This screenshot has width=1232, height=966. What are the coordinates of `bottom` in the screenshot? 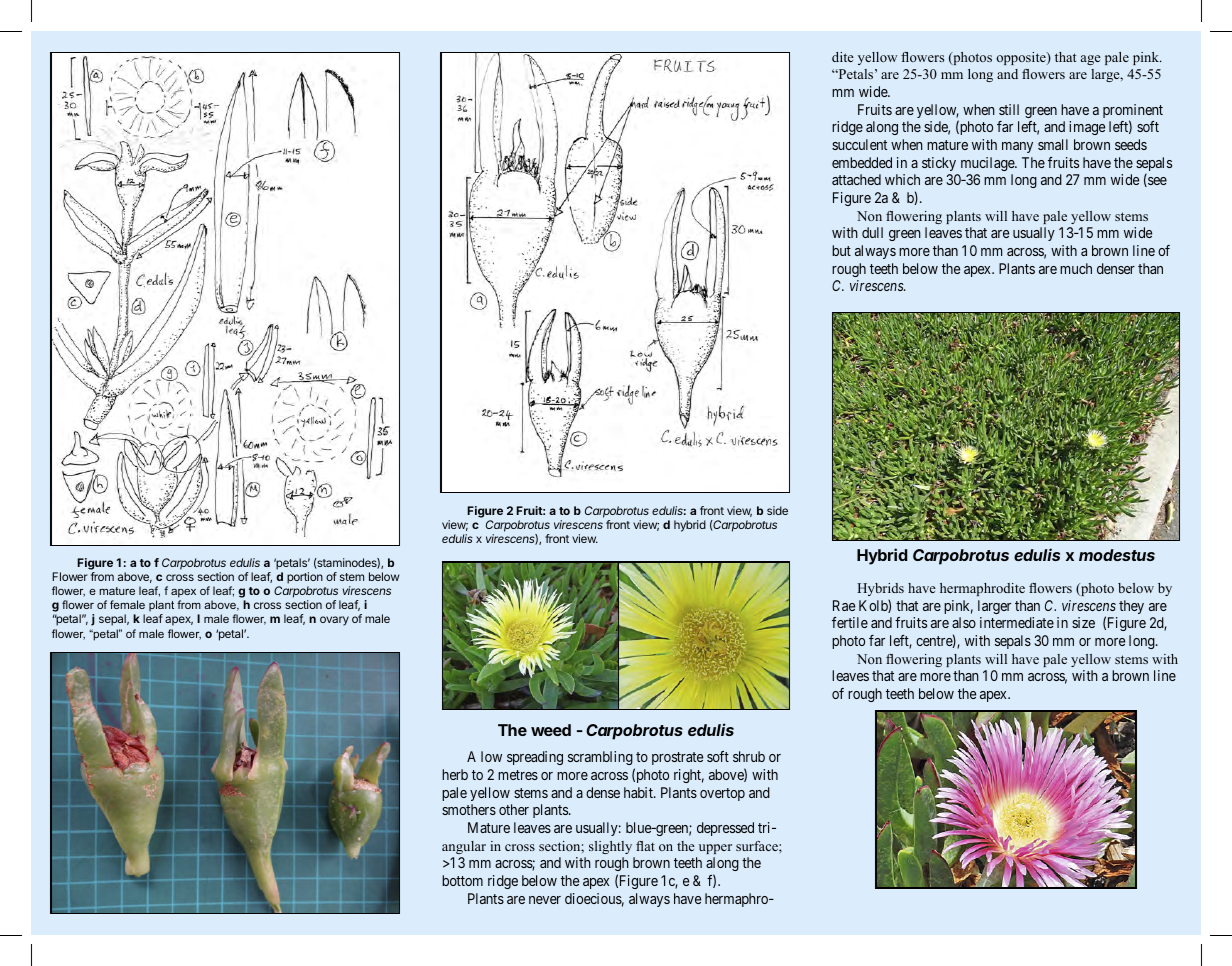 It's located at (462, 880).
